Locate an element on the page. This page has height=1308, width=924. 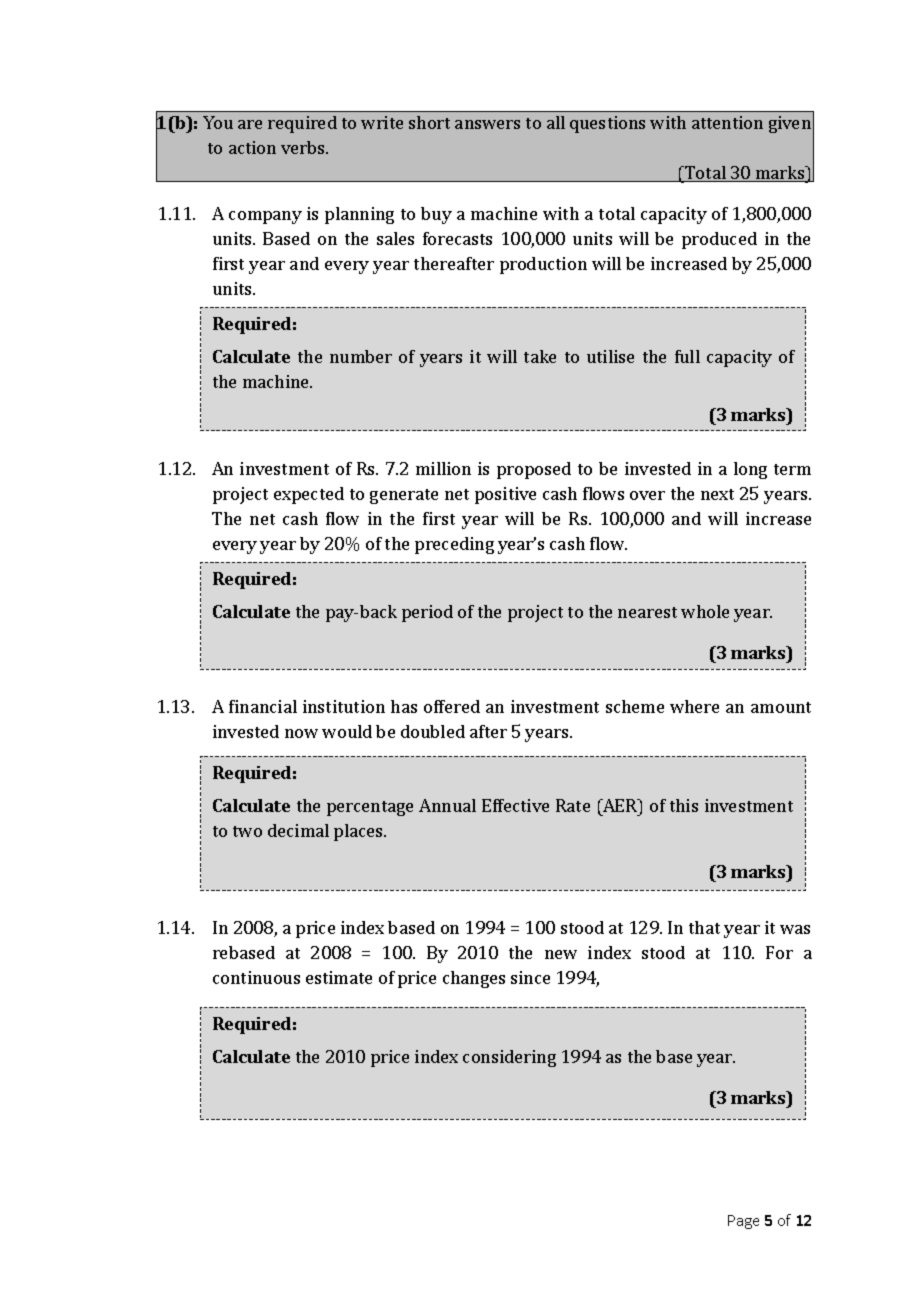
verbs is located at coordinates (304, 147).
